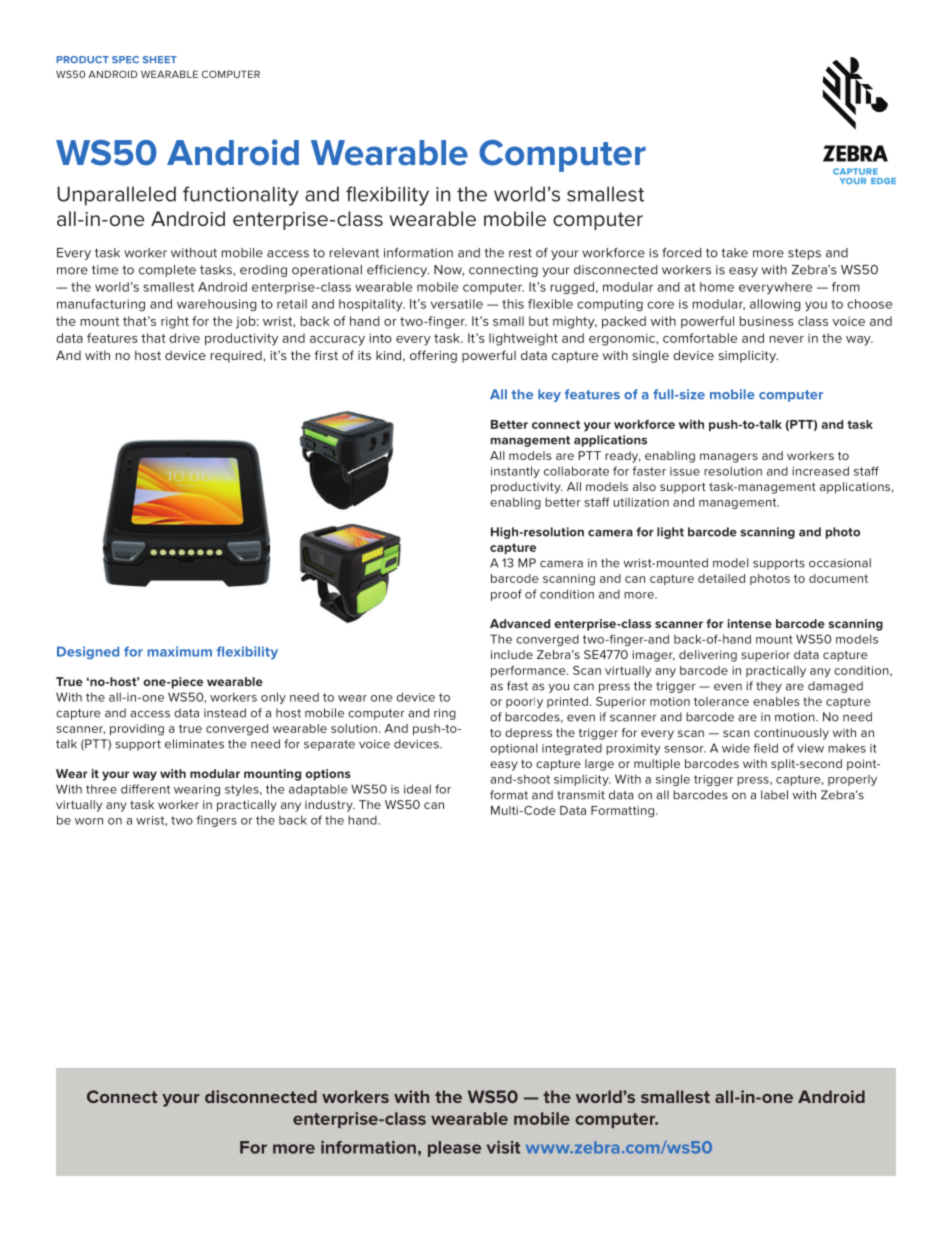  What do you see at coordinates (454, 1149) in the image?
I see `please` at bounding box center [454, 1149].
